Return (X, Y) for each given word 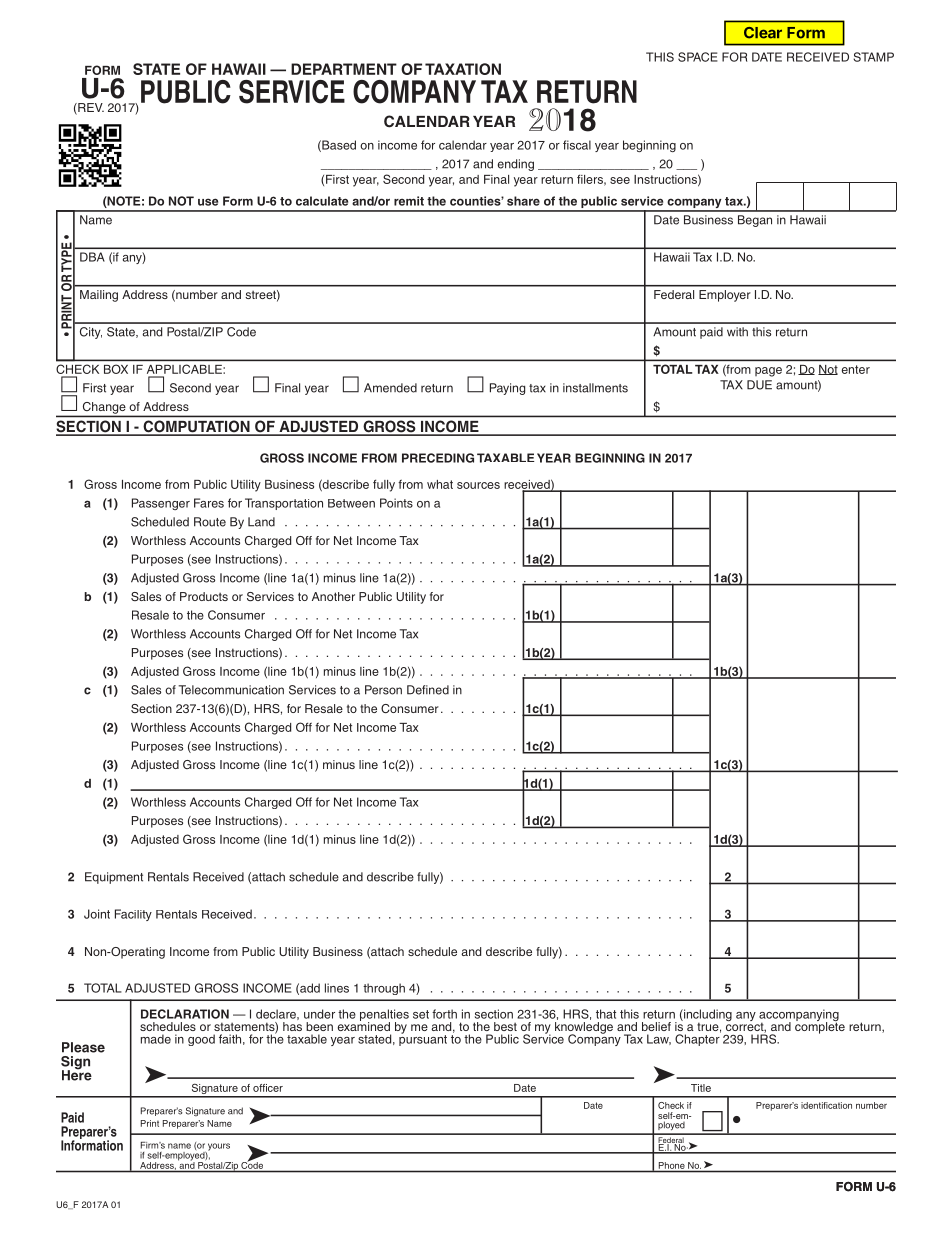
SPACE (698, 57)
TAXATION (463, 69)
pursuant (423, 1039)
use (208, 202)
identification (826, 1105)
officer (268, 1088)
